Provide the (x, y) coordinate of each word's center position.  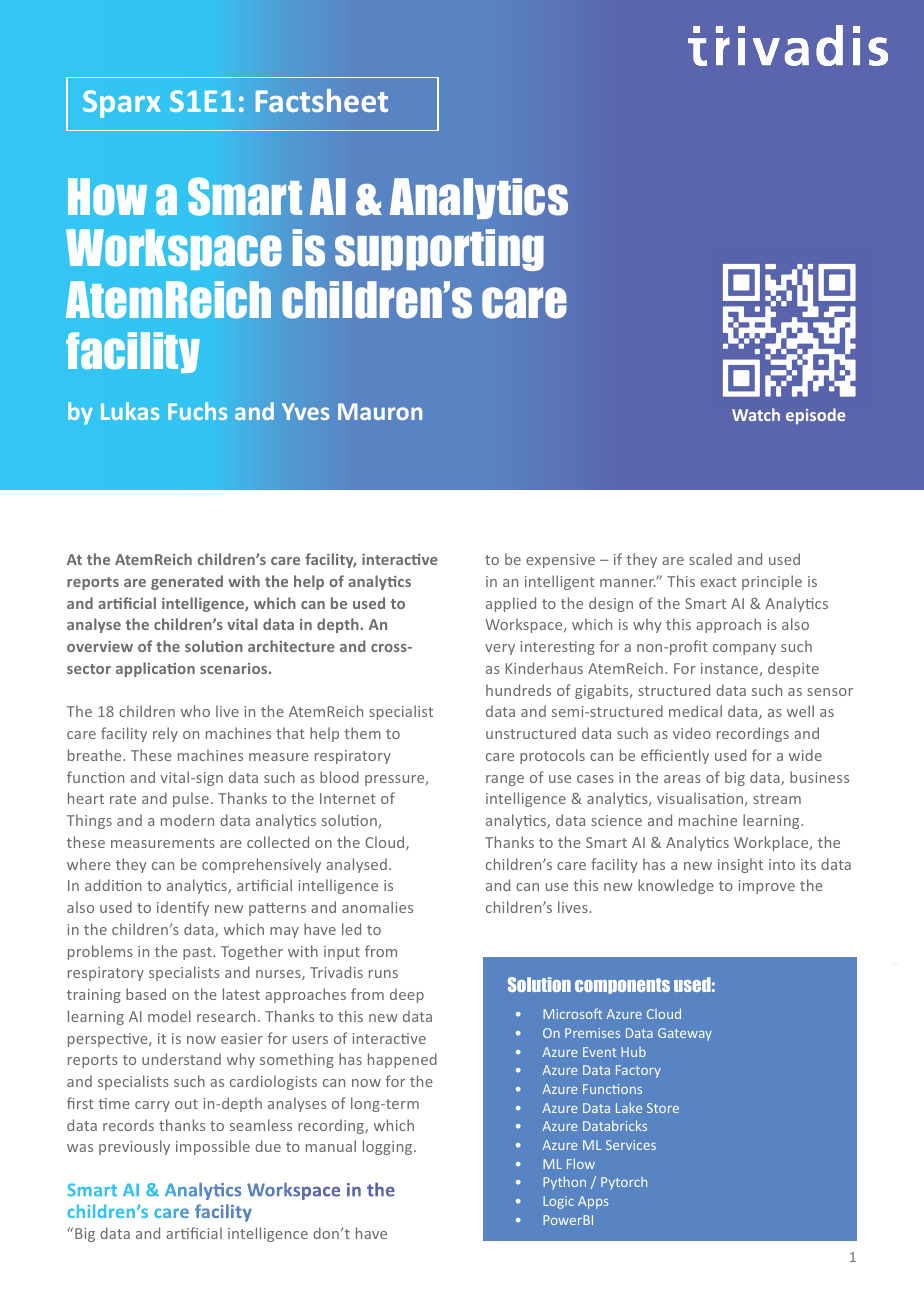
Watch (756, 414)
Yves (305, 411)
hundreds (518, 690)
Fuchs (197, 411)
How (107, 196)
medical (695, 711)
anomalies (377, 907)
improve (767, 887)
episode (815, 416)
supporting (439, 250)
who (195, 711)
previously (134, 1147)
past (198, 953)
